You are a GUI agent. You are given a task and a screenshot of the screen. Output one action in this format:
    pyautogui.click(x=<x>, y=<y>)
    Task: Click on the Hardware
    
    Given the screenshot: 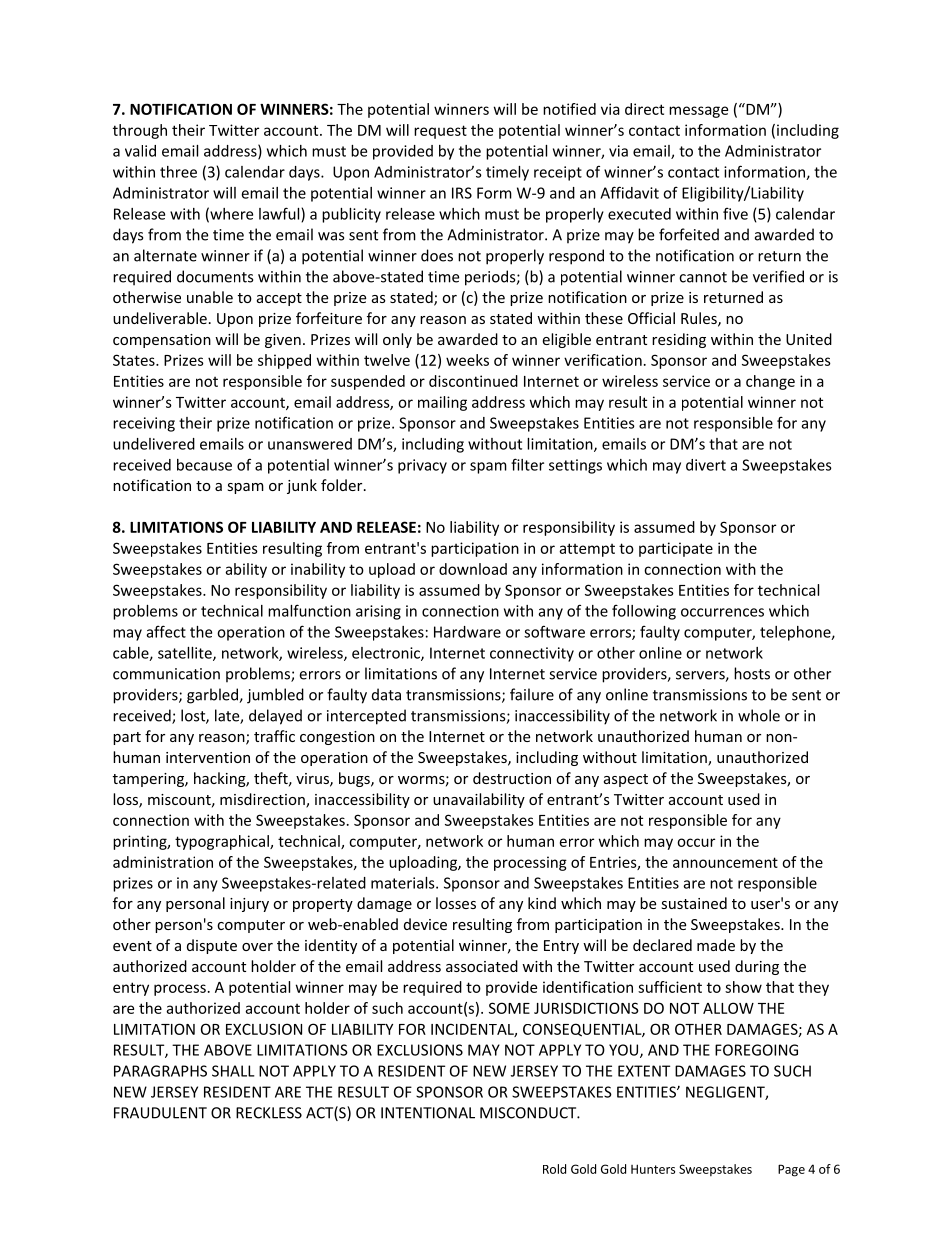 What is the action you would take?
    pyautogui.click(x=467, y=632)
